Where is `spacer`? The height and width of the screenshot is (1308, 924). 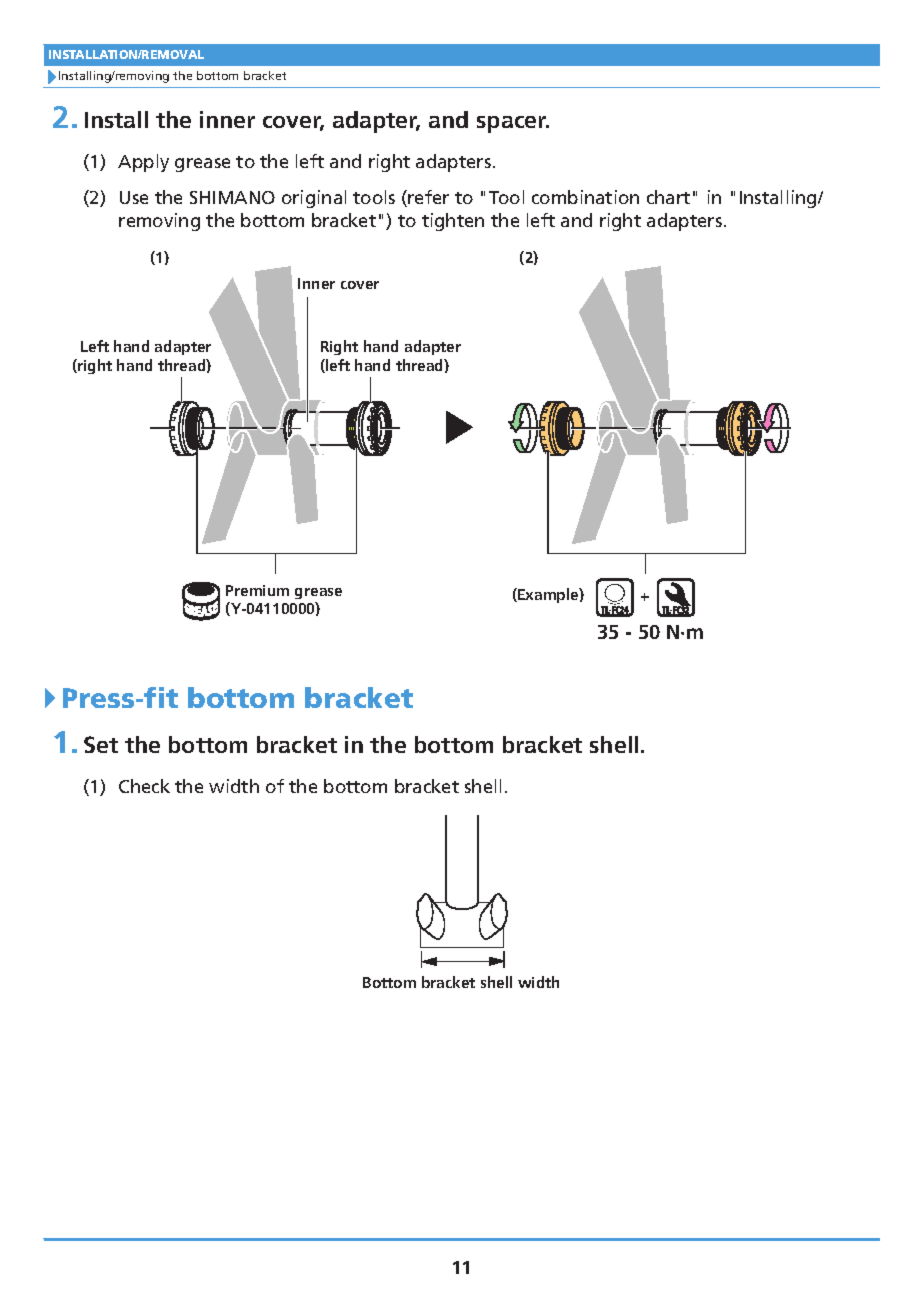 spacer is located at coordinates (513, 124).
